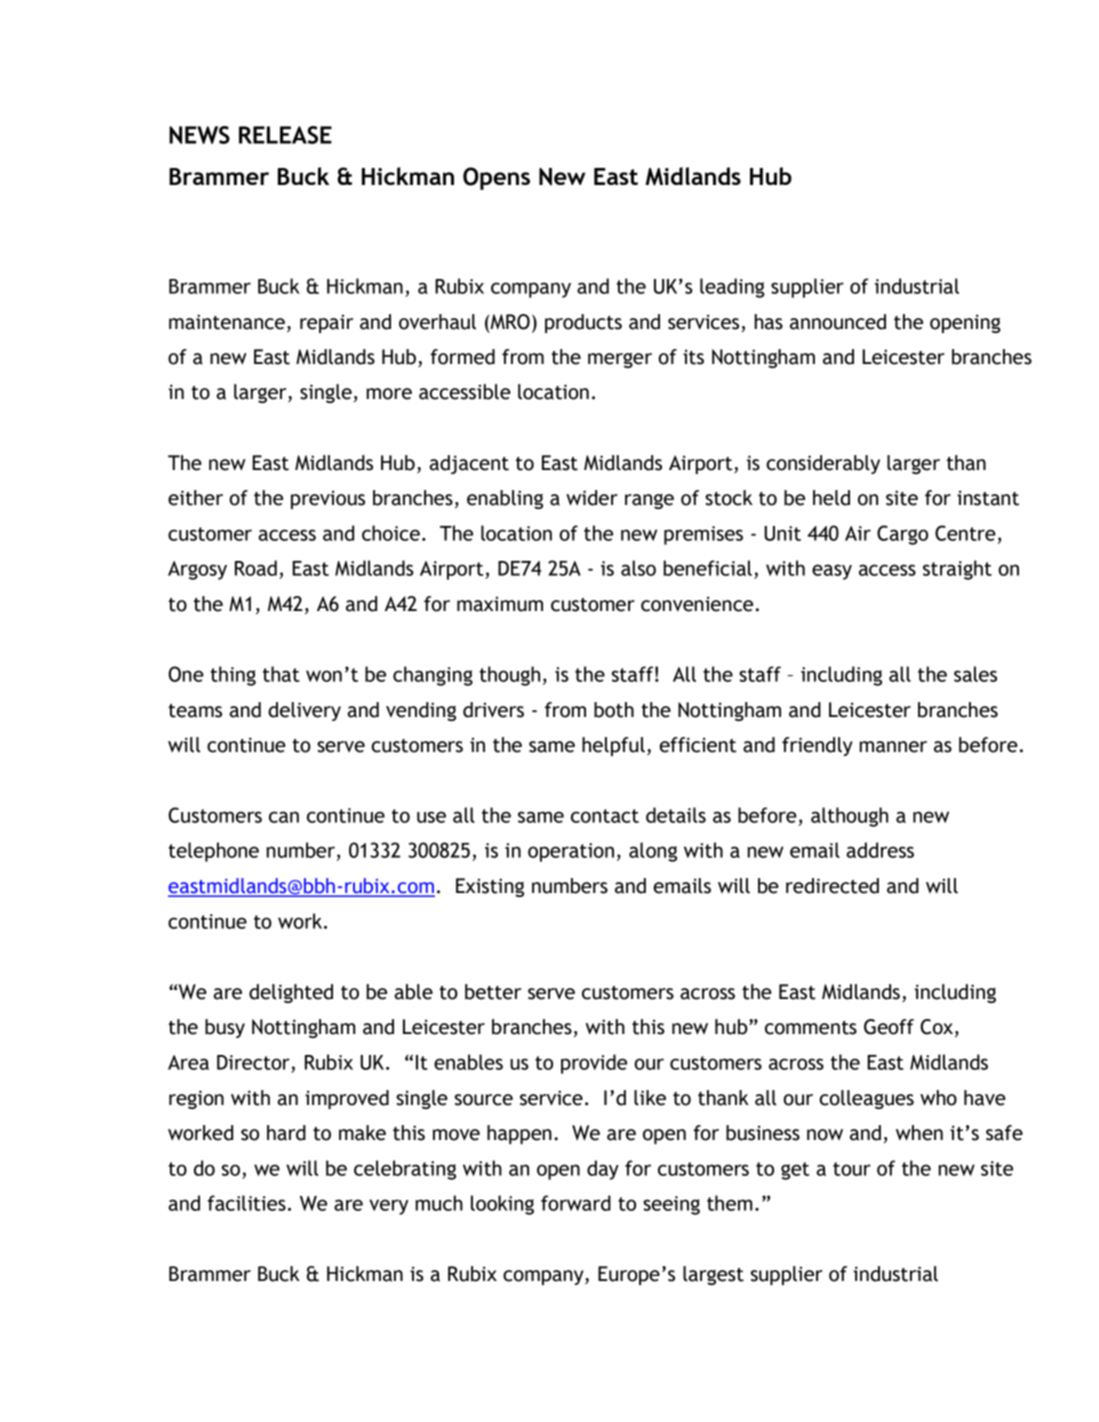 The image size is (1099, 1422). I want to click on that, so click(281, 674).
